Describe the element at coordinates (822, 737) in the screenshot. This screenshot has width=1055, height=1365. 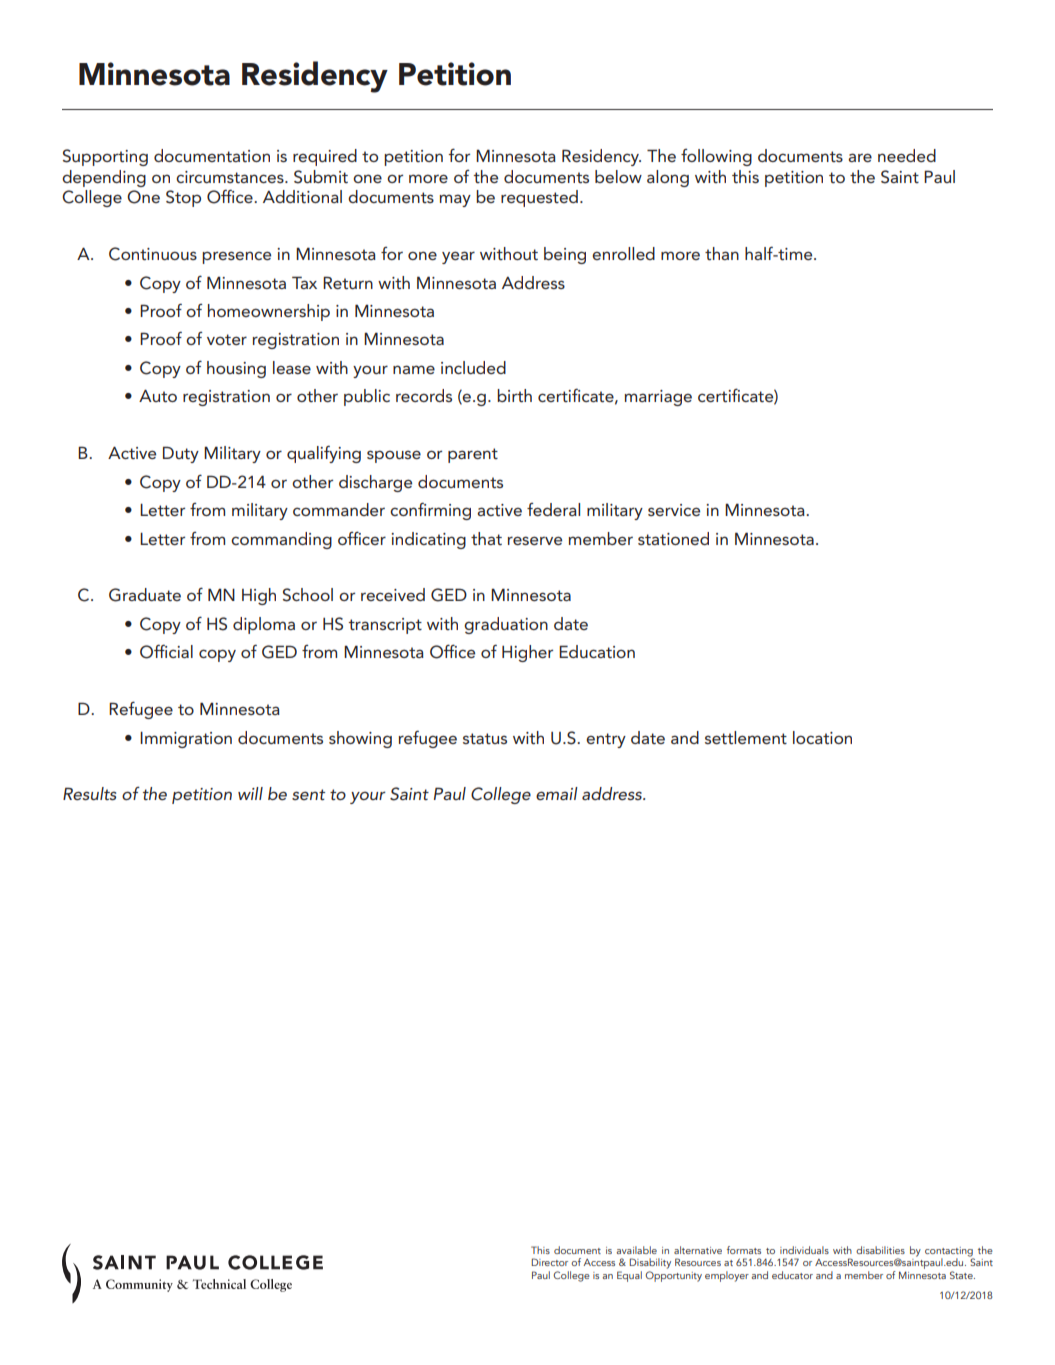
I see `location` at that location.
